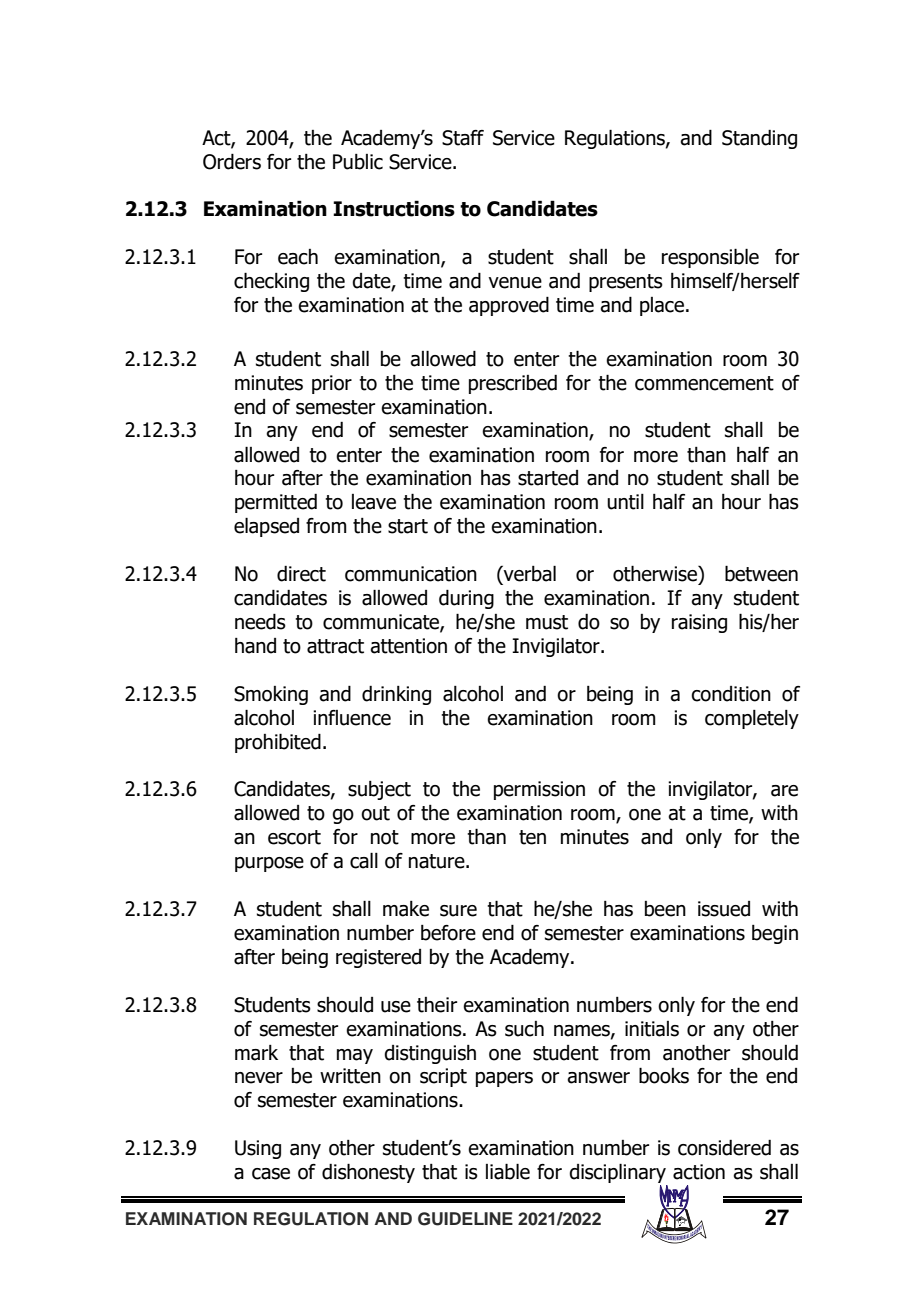  I want to click on begin, so click(775, 934).
